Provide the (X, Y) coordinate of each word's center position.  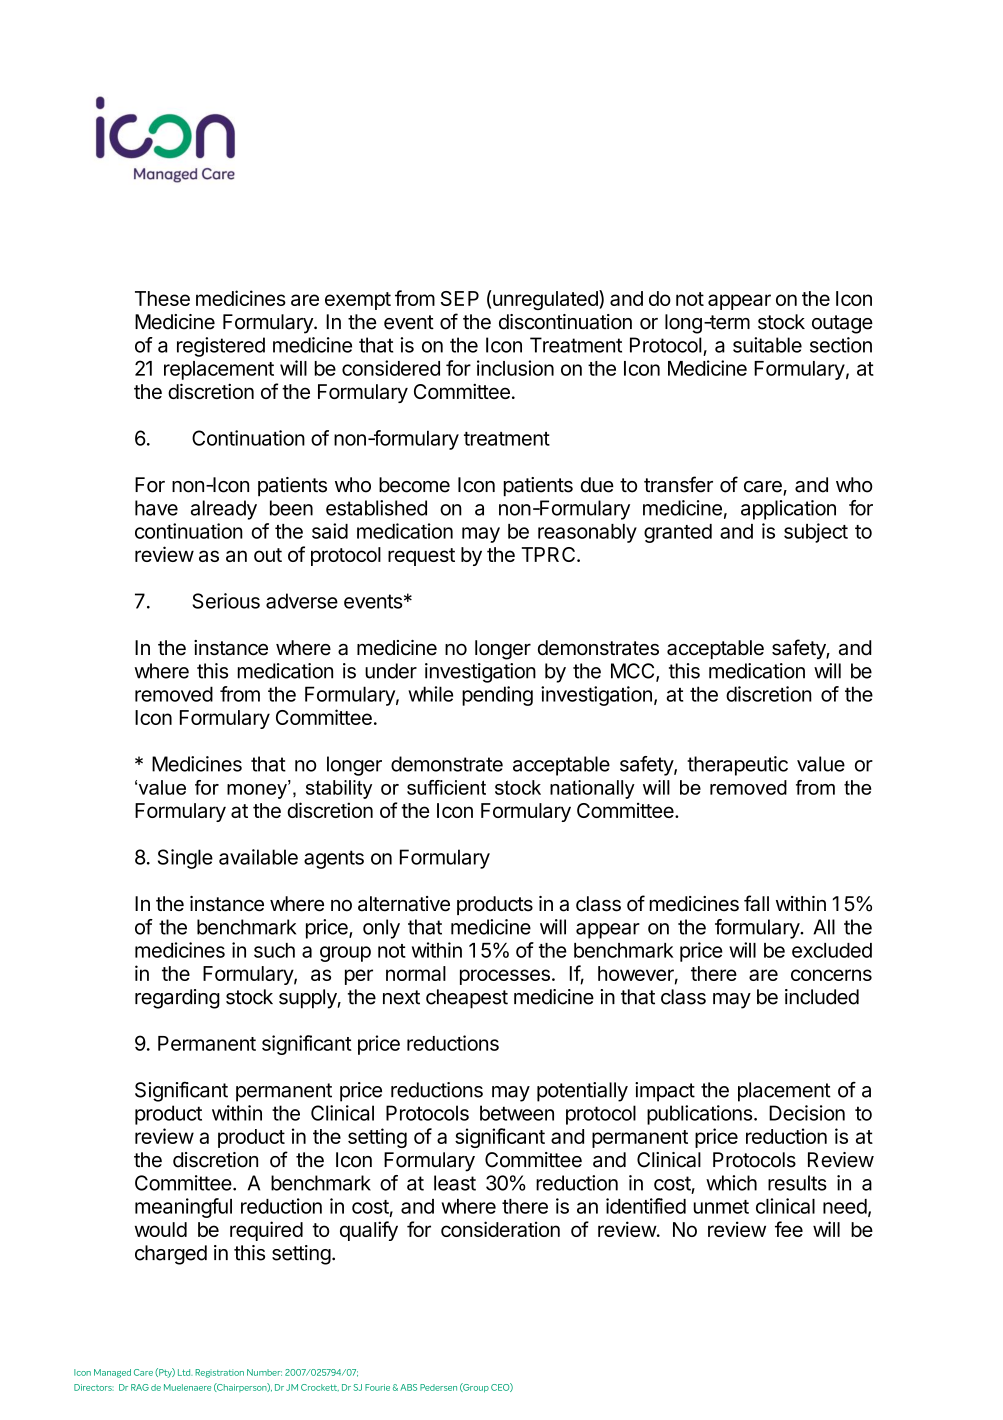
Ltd (185, 1372)
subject (816, 533)
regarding (177, 999)
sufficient (446, 787)
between (517, 1113)
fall (756, 903)
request (421, 557)
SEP (460, 298)
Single (185, 859)
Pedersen (438, 1387)
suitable (767, 345)
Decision (807, 1113)
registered (221, 347)
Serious (226, 601)
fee (789, 1229)
